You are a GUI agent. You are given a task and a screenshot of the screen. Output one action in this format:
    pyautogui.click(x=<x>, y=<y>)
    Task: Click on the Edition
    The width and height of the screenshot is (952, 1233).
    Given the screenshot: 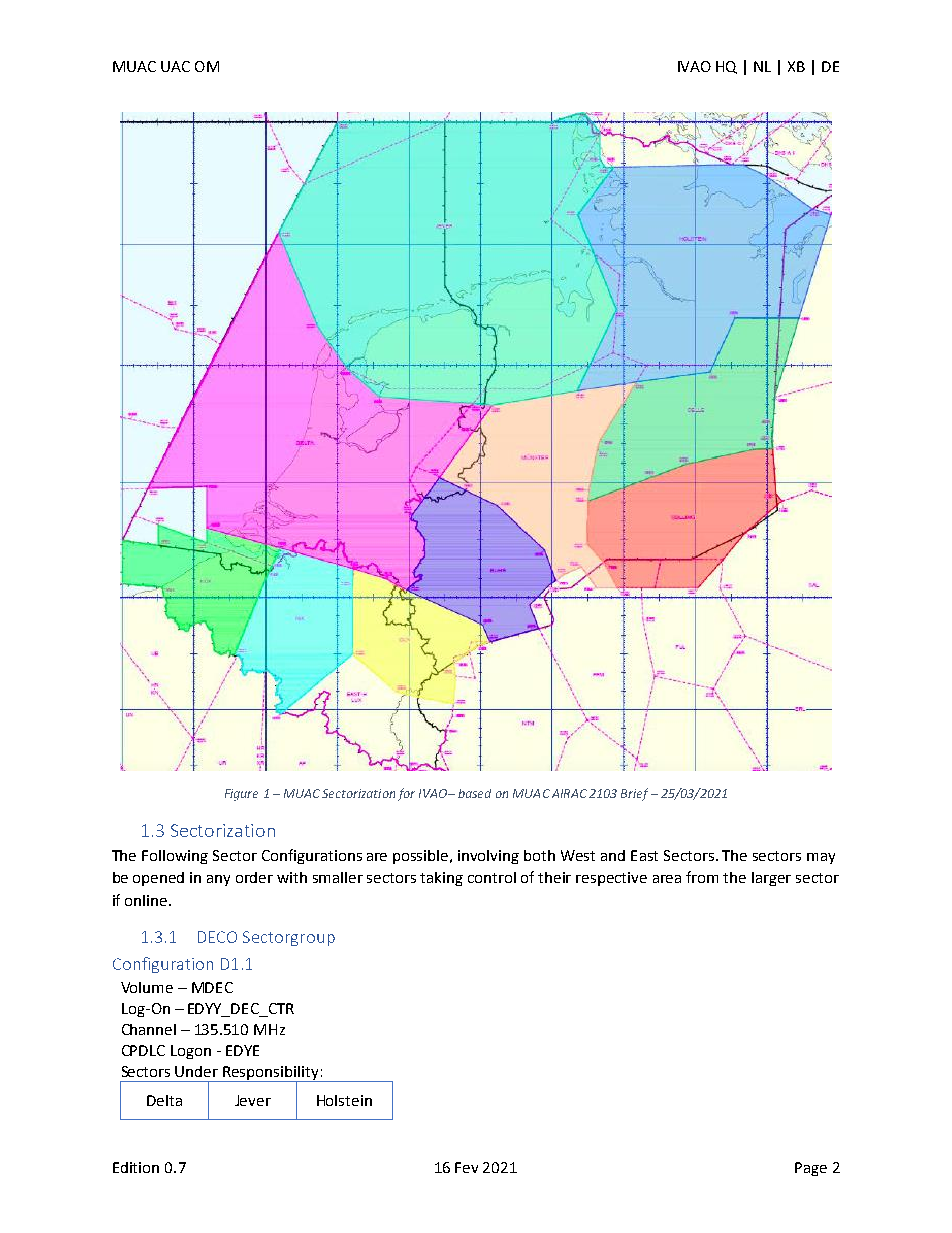 What is the action you would take?
    pyautogui.click(x=136, y=1167)
